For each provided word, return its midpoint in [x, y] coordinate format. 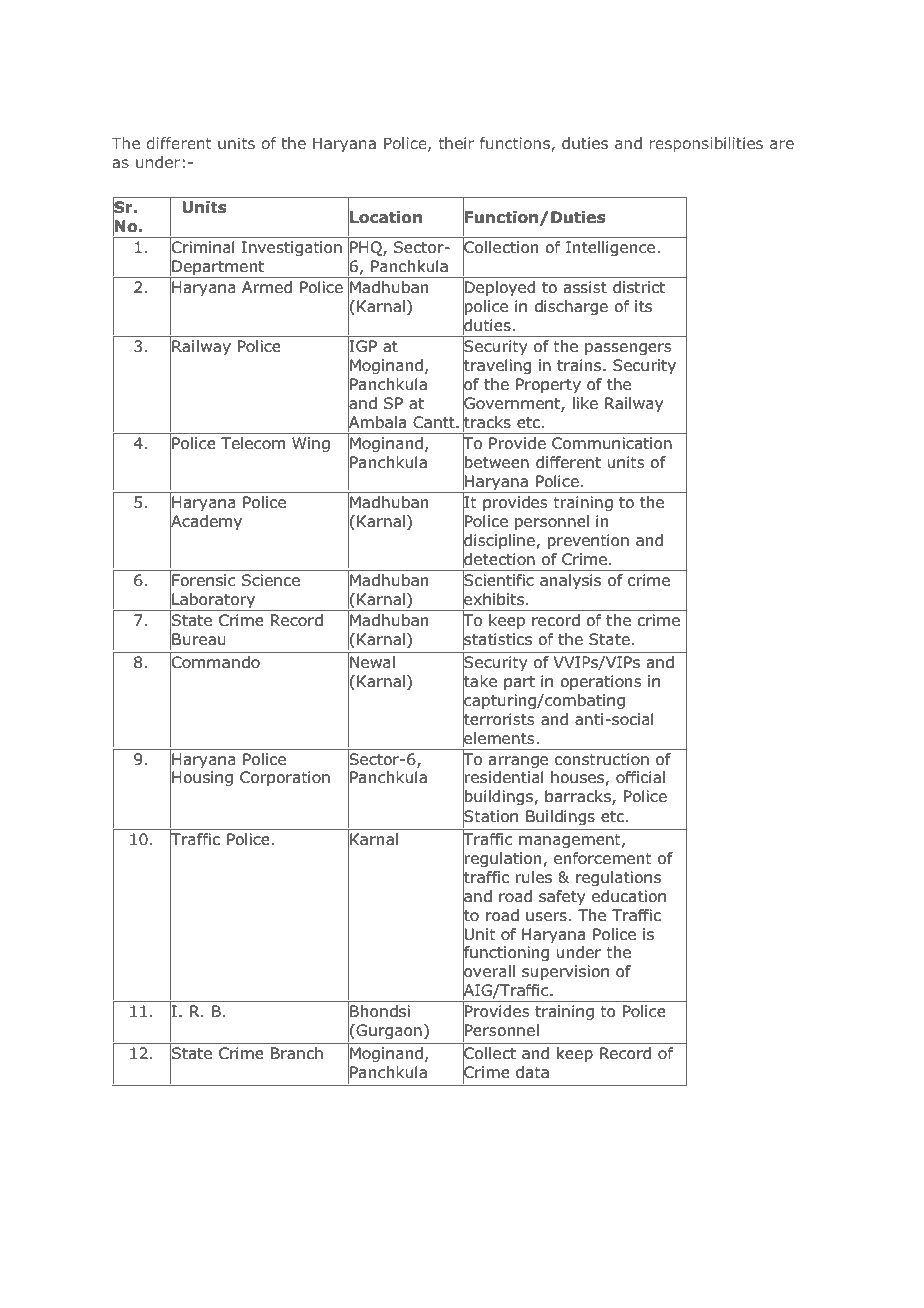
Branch [297, 1053]
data [532, 1072]
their [456, 143]
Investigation [292, 249]
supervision [565, 972]
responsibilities [706, 144]
